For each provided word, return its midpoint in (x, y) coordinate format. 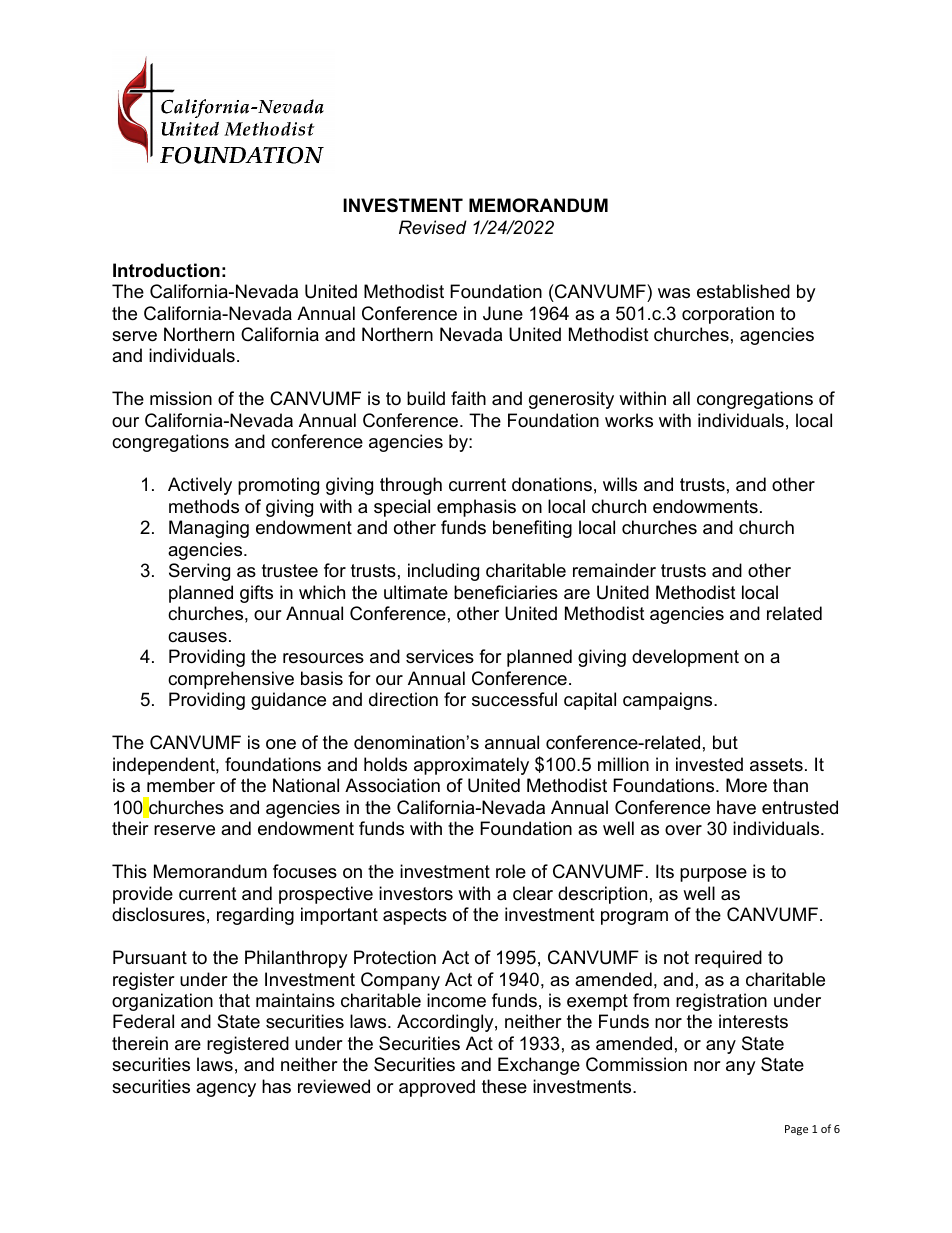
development (685, 658)
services (440, 656)
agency (226, 1090)
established (743, 291)
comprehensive (231, 680)
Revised (433, 227)
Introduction (166, 270)
